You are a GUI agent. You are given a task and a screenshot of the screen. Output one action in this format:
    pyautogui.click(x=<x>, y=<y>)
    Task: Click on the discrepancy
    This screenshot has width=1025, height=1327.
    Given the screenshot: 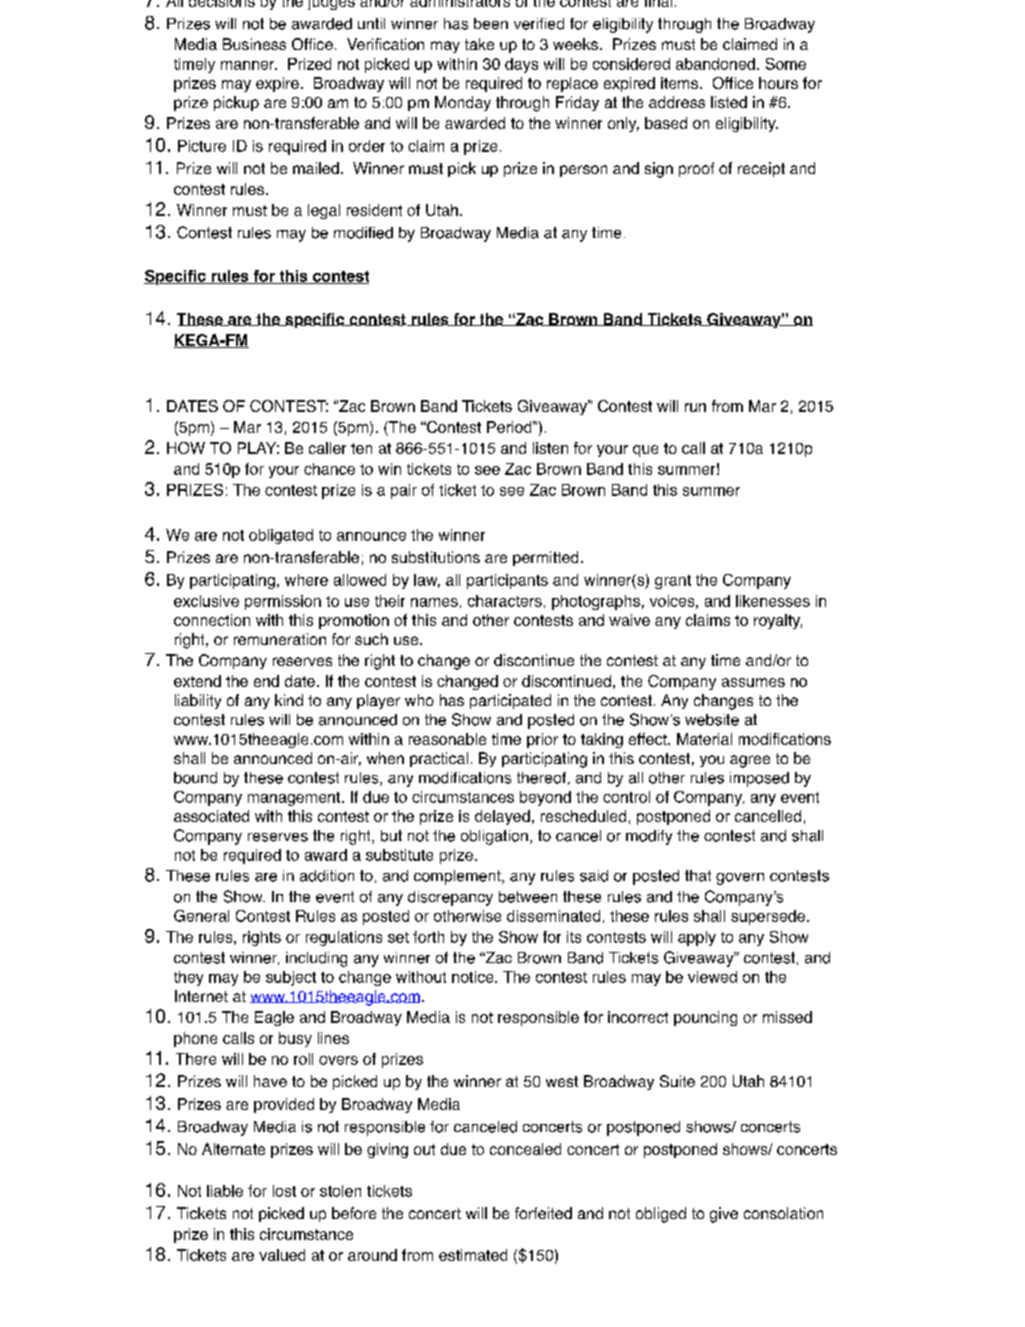 What is the action you would take?
    pyautogui.click(x=450, y=898)
